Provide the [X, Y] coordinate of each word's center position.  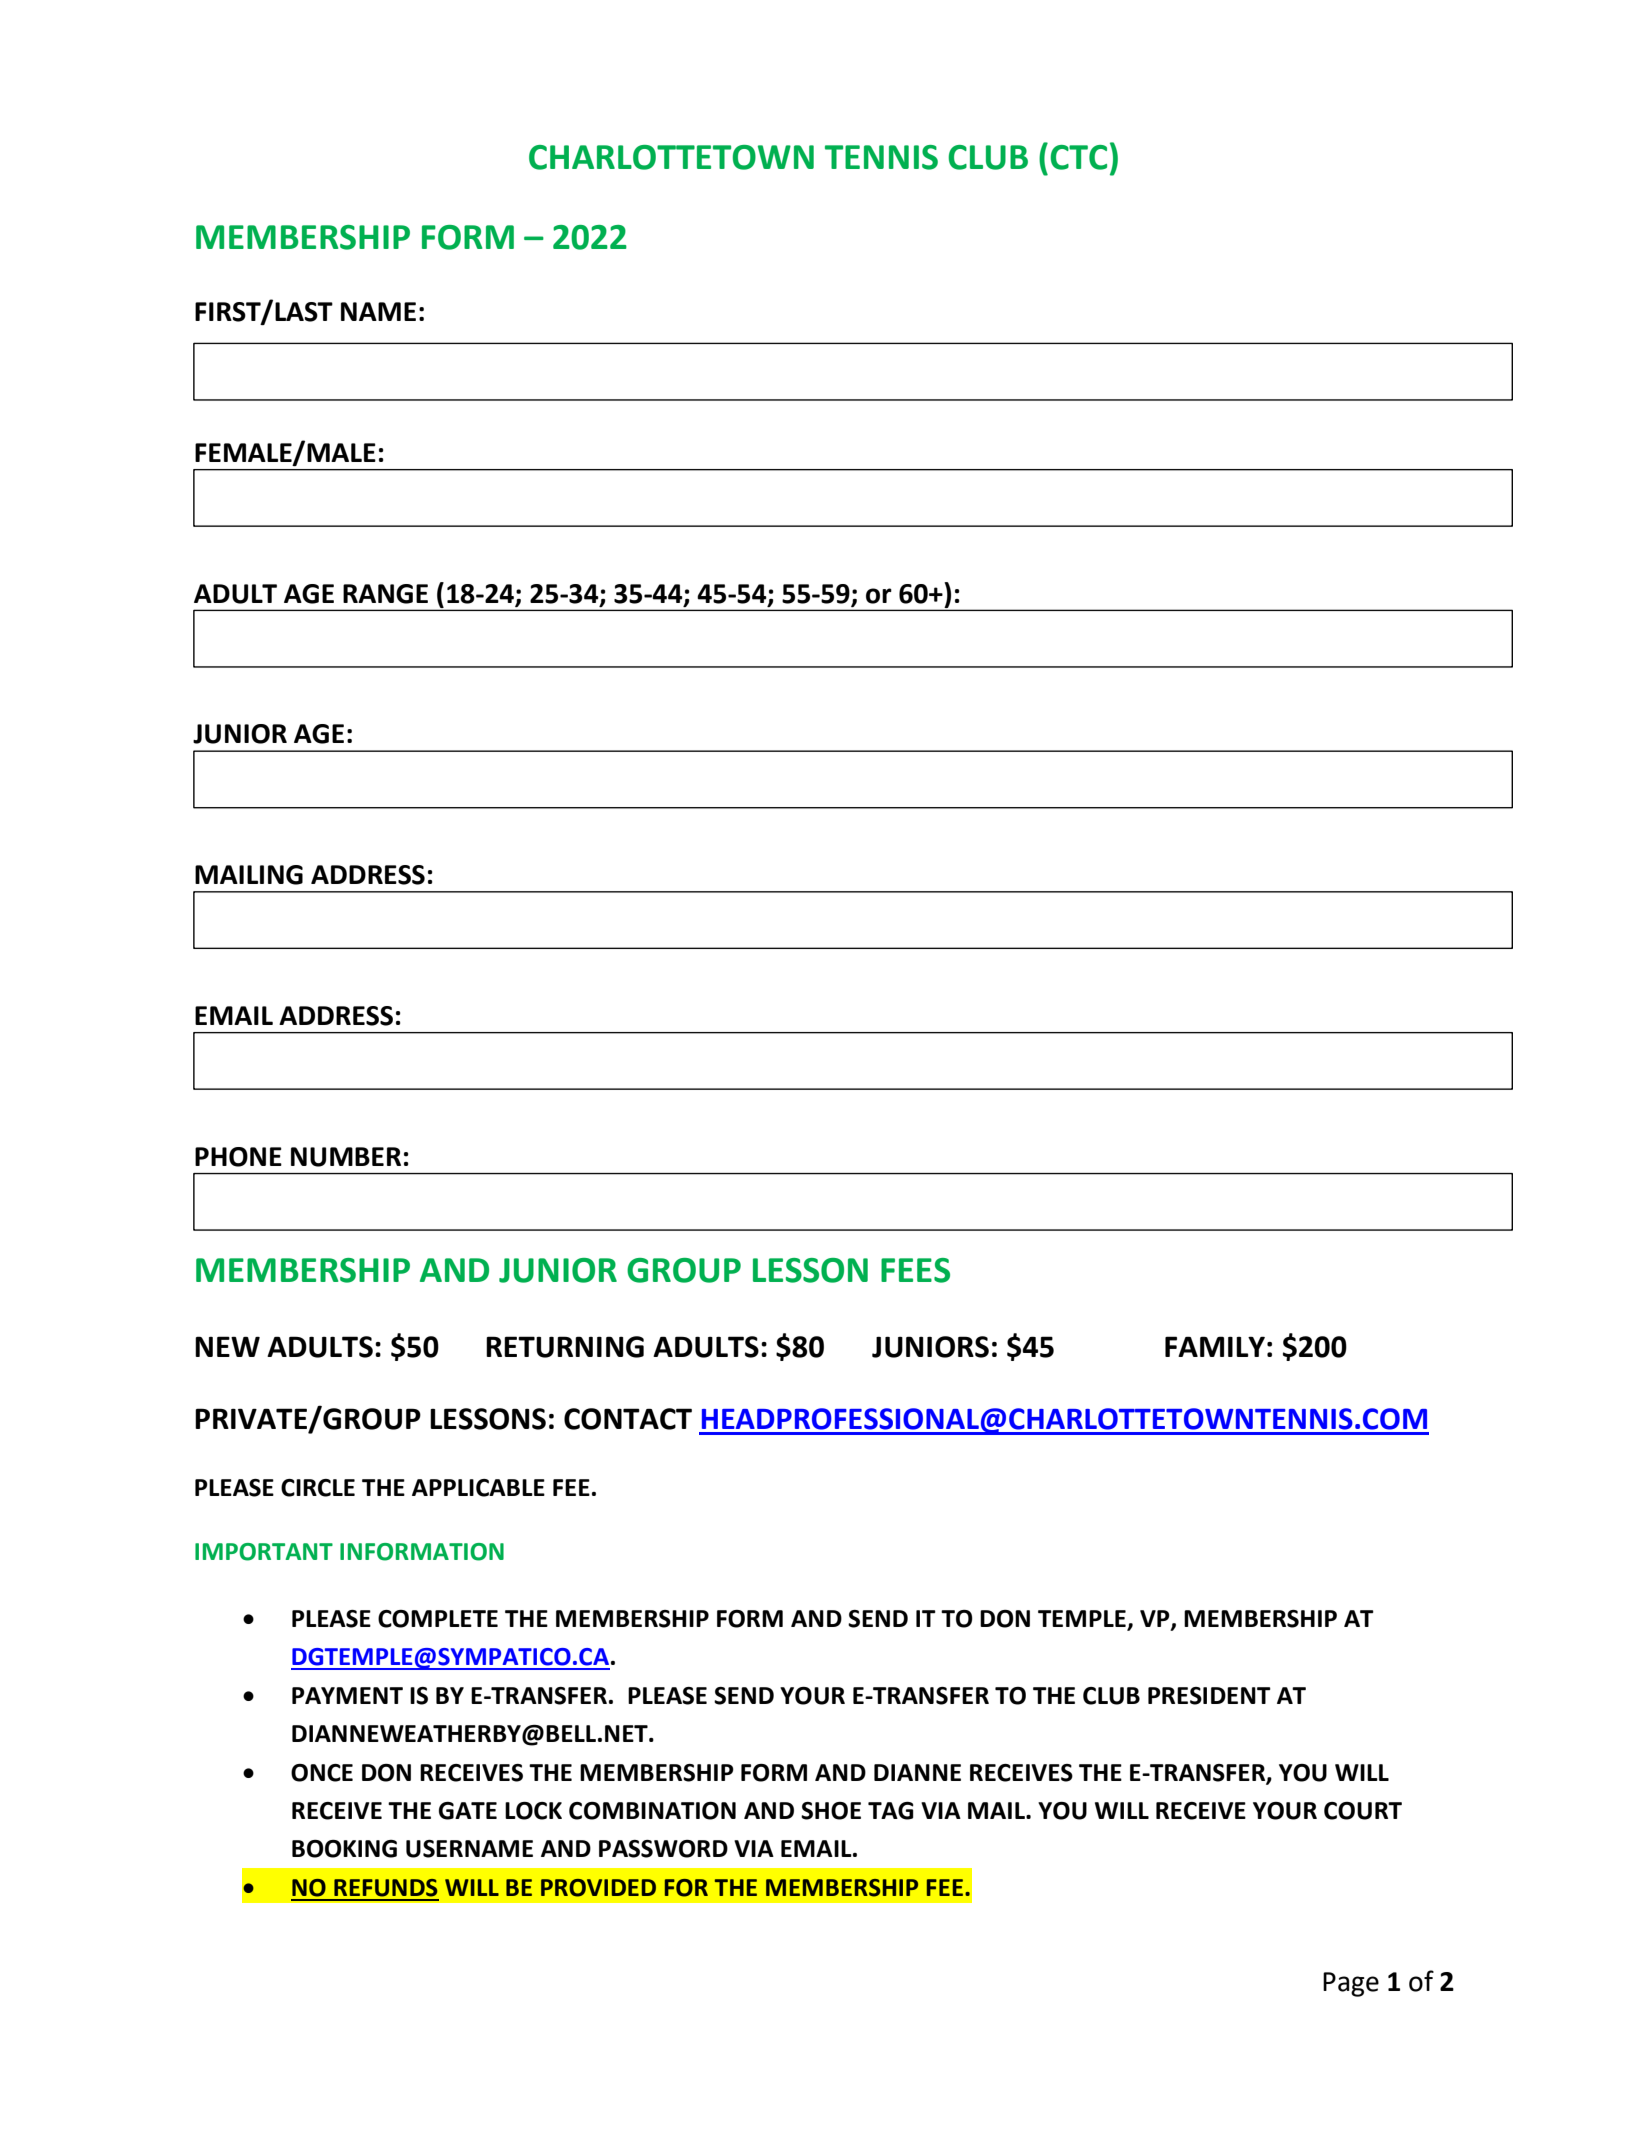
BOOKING [344, 1849]
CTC [1078, 157]
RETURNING [565, 1347]
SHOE [831, 1811]
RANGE [385, 594]
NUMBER [346, 1157]
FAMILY [1215, 1346]
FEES [915, 1270]
